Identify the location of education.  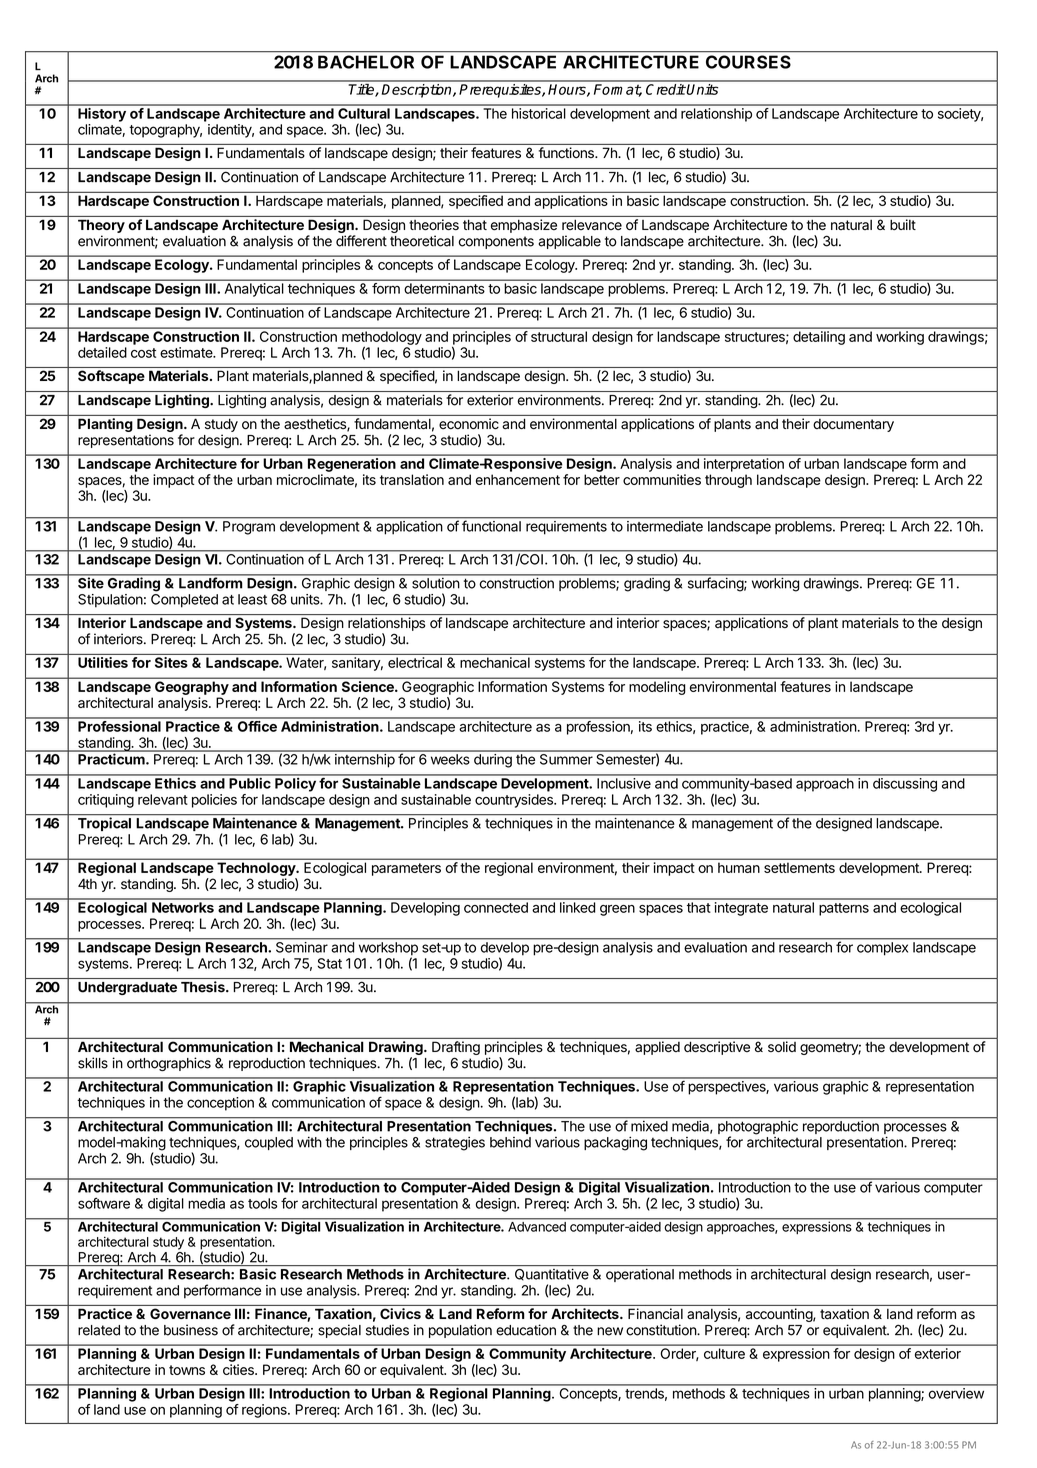
(526, 1330).
